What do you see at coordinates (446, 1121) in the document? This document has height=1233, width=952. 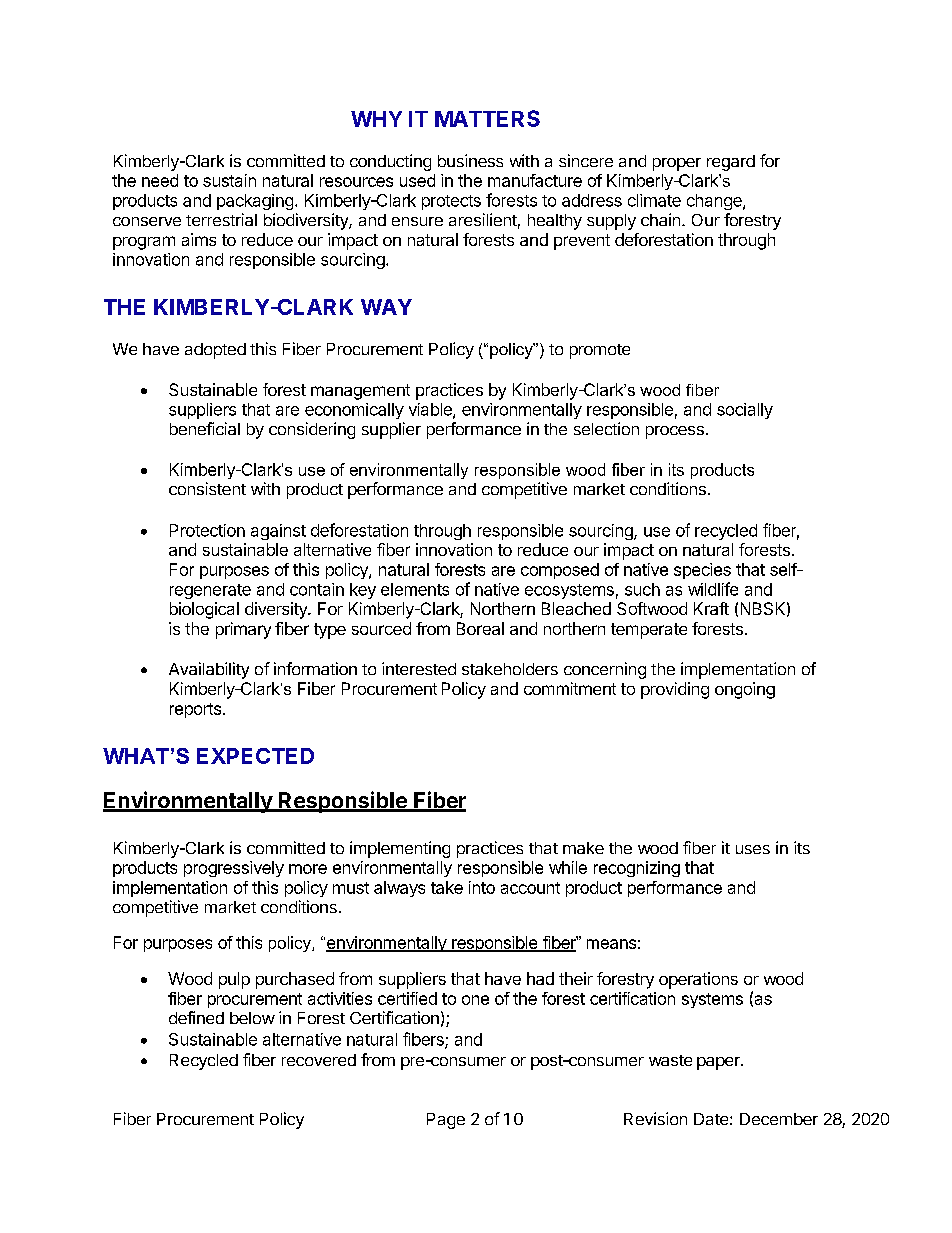 I see `Page` at bounding box center [446, 1121].
